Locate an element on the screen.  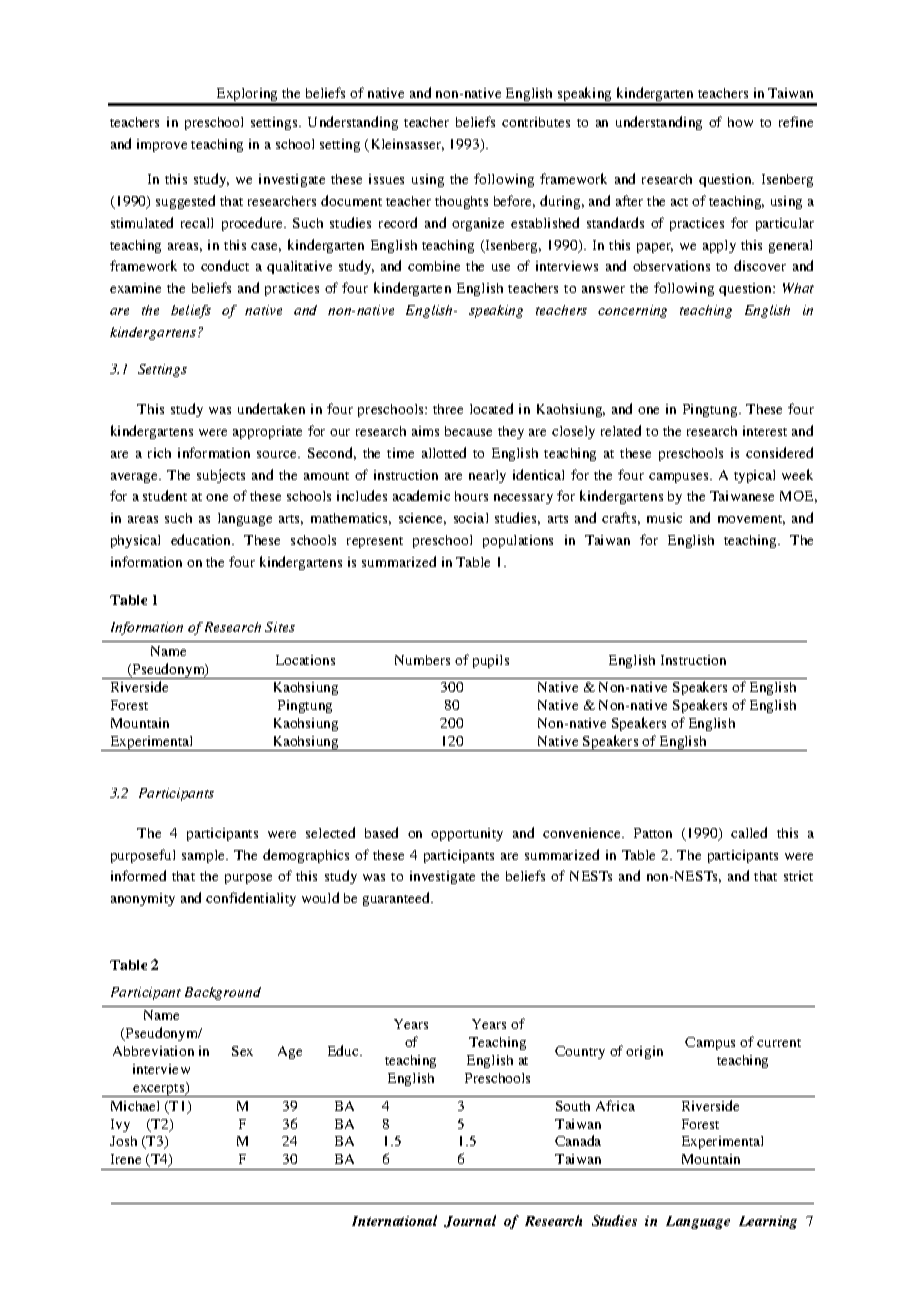
pupils is located at coordinates (491, 661).
